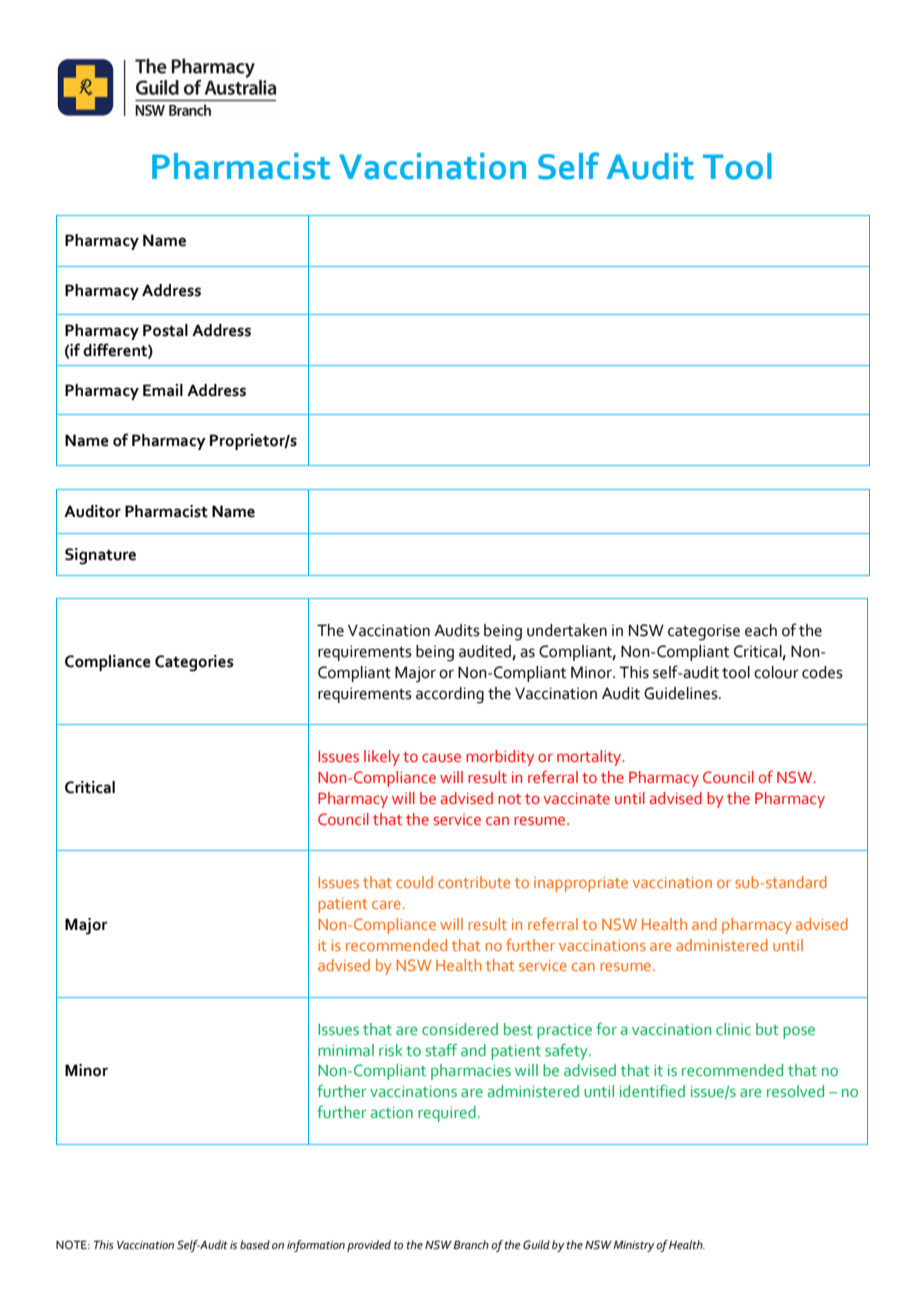 The width and height of the screenshot is (924, 1308). I want to click on categorise, so click(704, 632).
